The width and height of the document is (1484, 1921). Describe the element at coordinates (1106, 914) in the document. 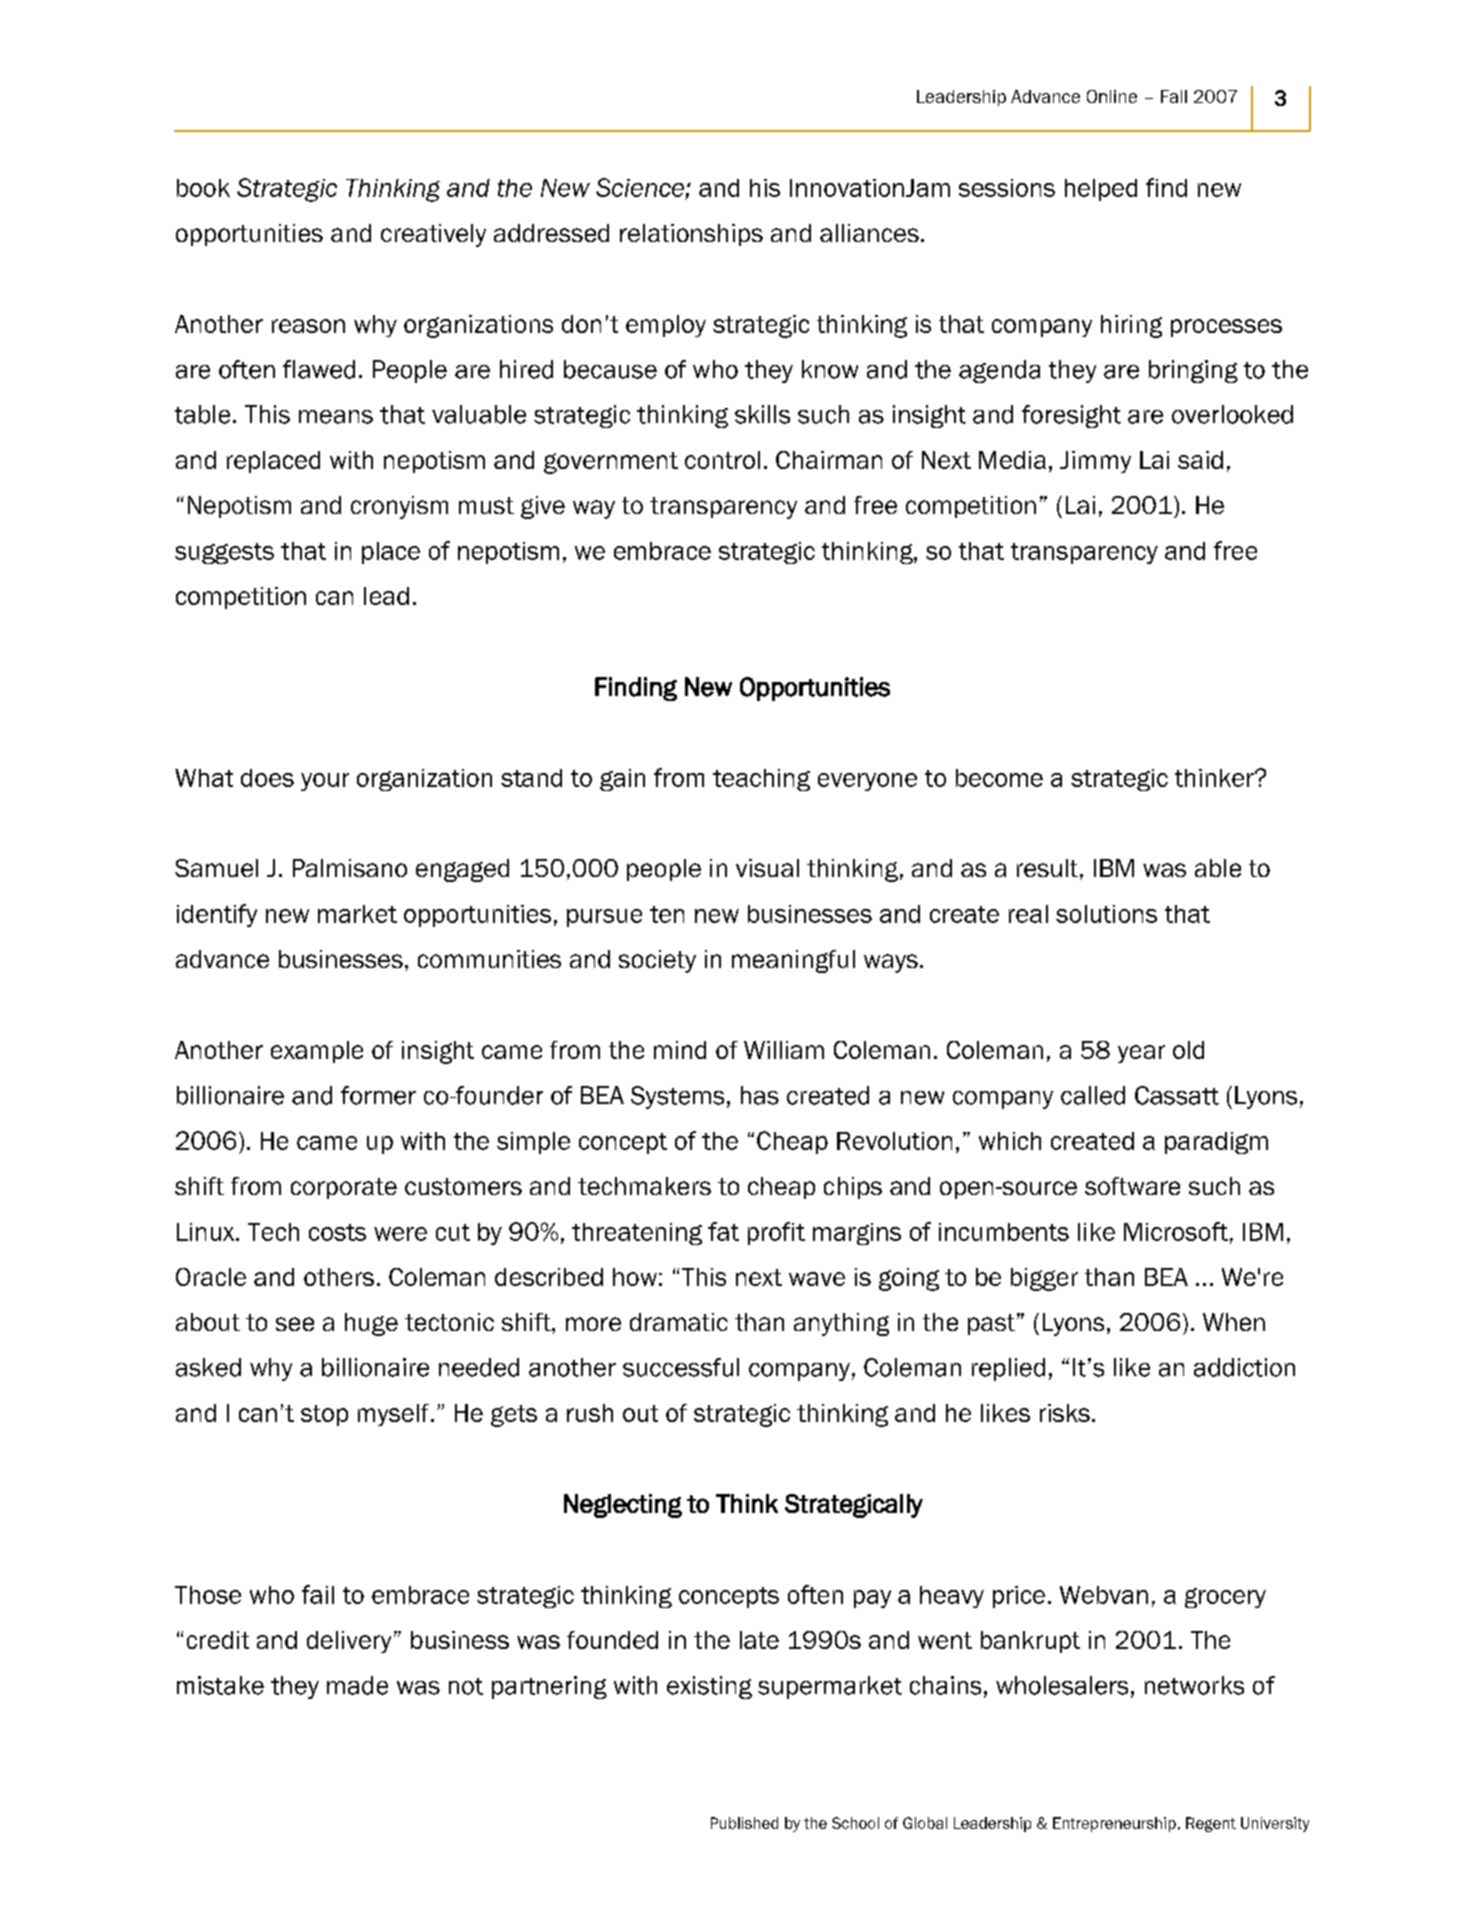

I see `solutions` at that location.
